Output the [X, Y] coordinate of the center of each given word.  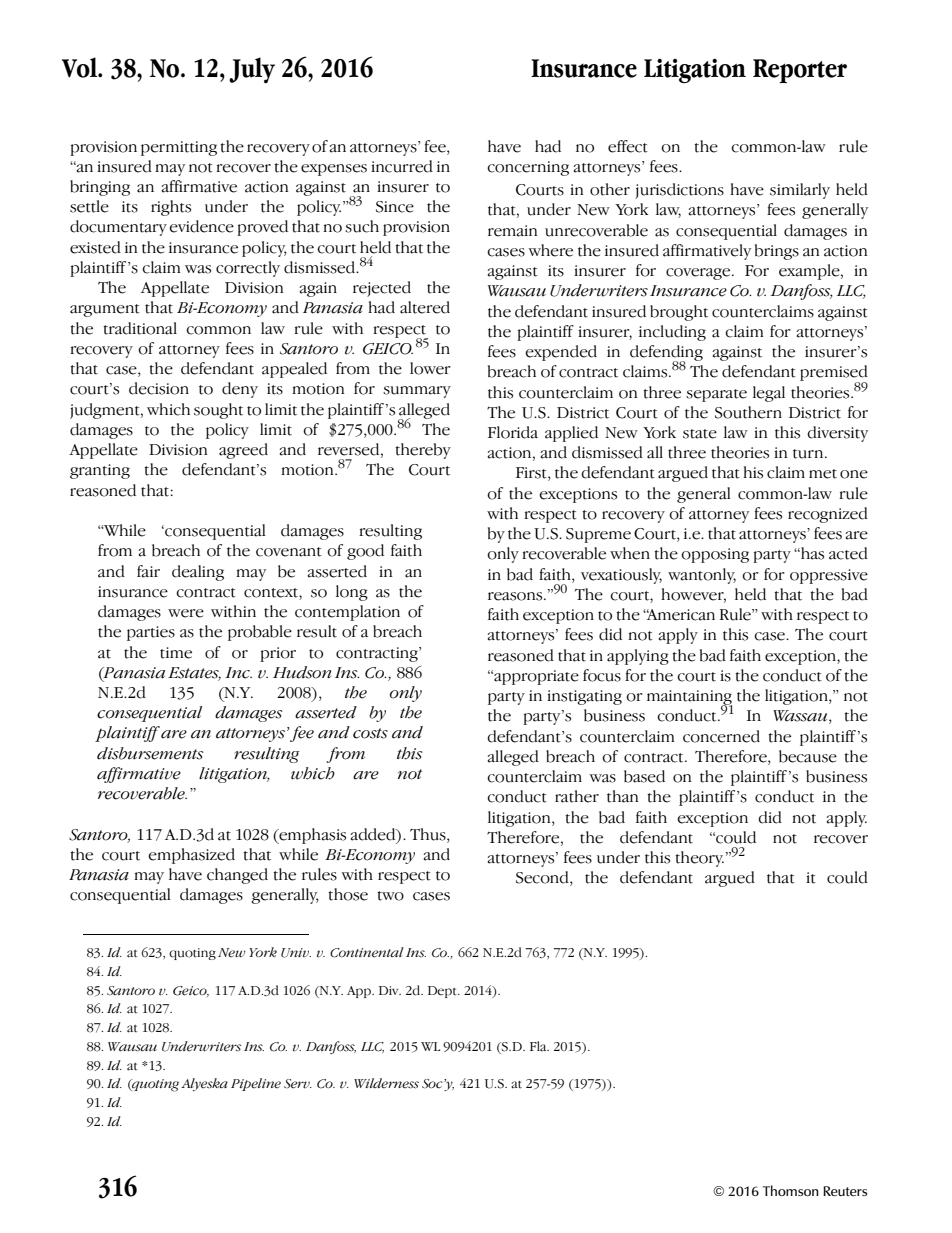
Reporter [800, 71]
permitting [179, 148]
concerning [528, 168]
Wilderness [386, 1083]
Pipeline [256, 1084]
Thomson [791, 1190]
